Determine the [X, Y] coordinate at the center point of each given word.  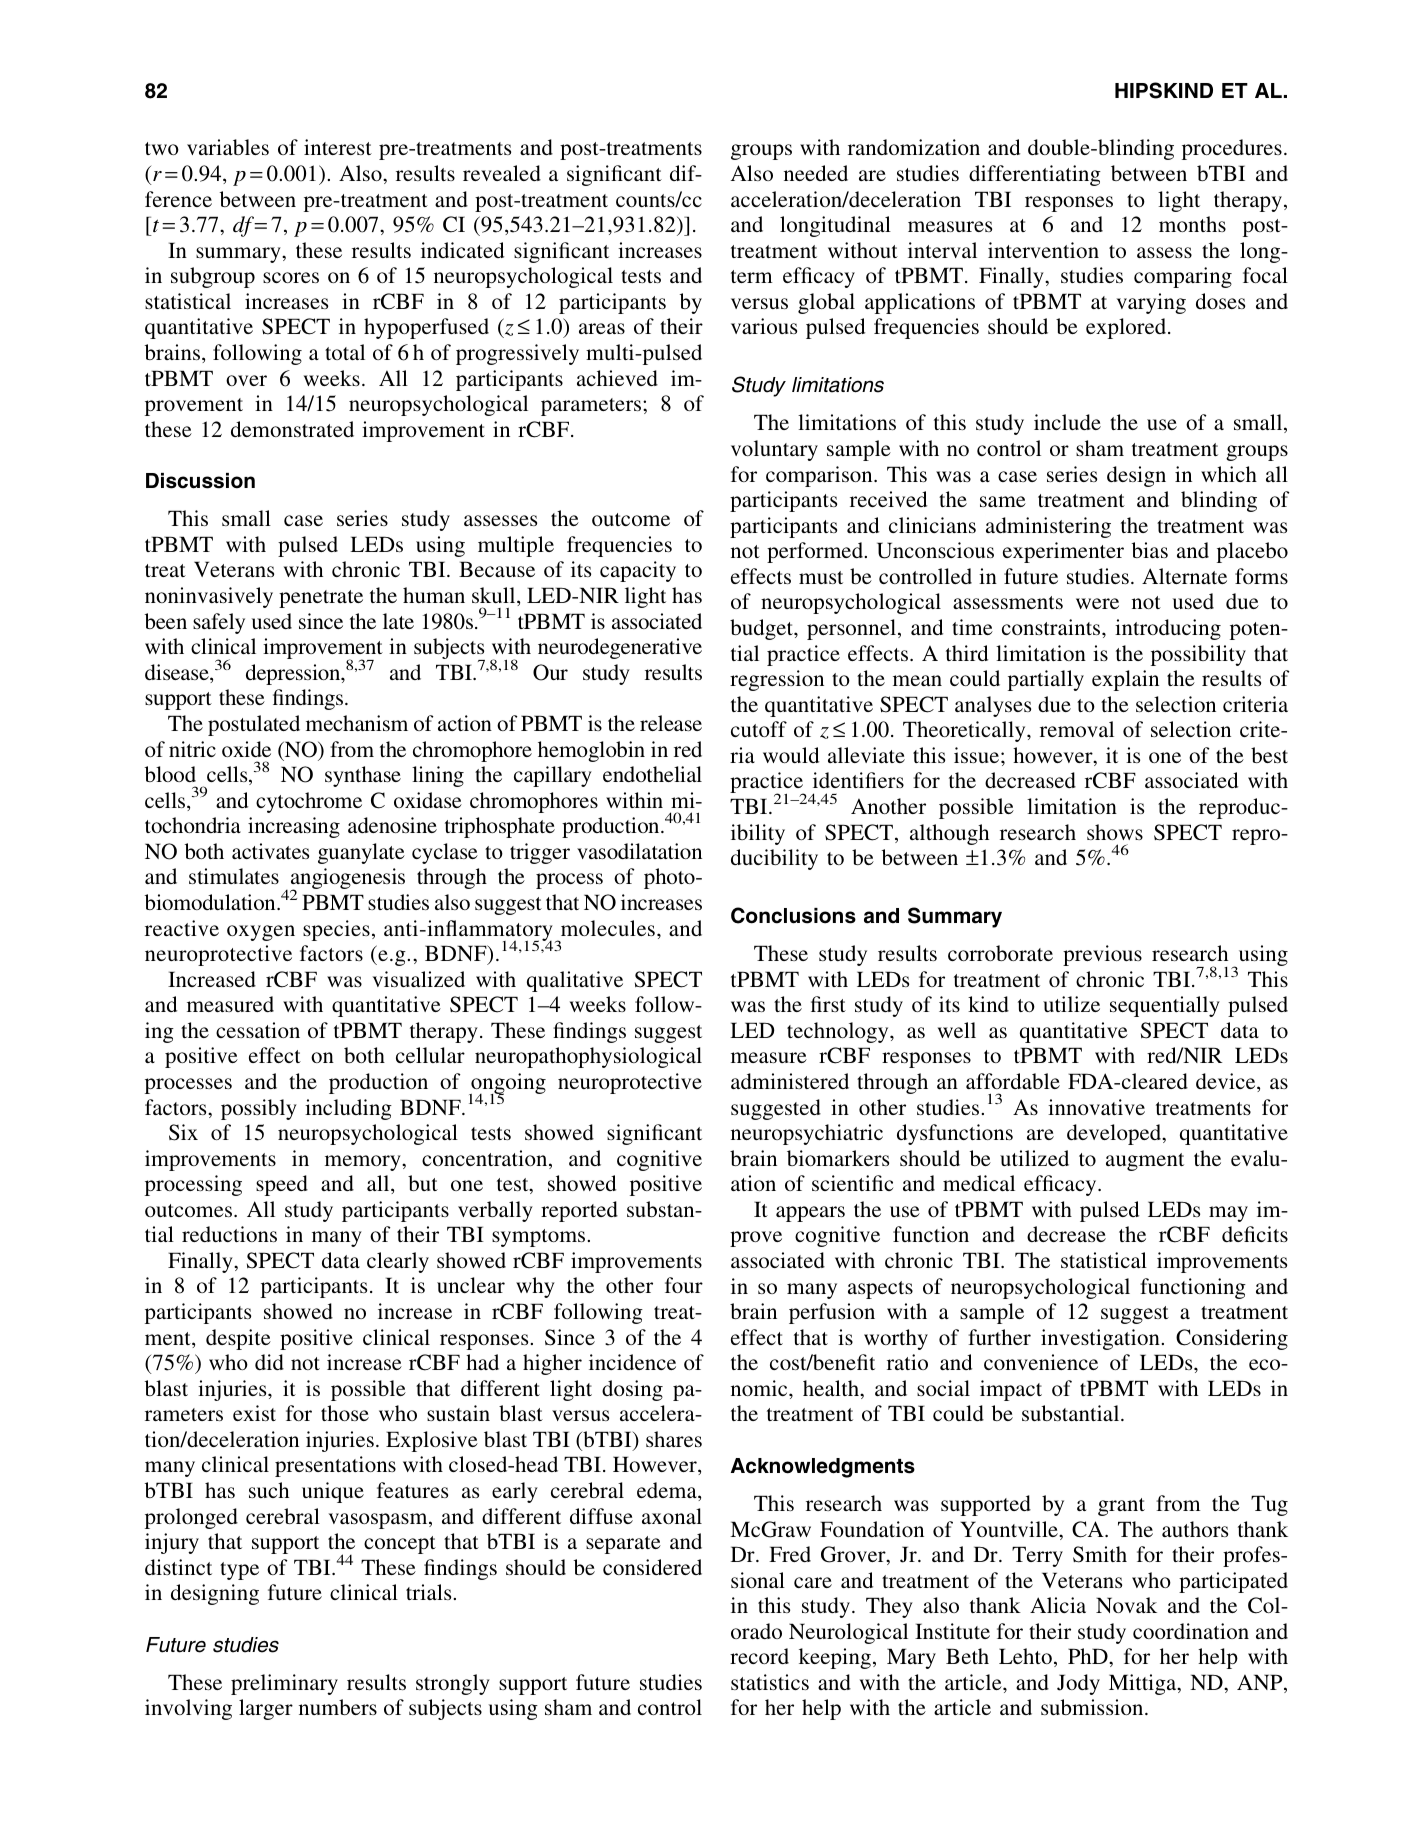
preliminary [284, 1684]
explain [1125, 680]
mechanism [357, 723]
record [759, 1656]
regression [777, 680]
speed [282, 1185]
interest [338, 147]
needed [816, 173]
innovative [1096, 1107]
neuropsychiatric [807, 1134]
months [1192, 224]
